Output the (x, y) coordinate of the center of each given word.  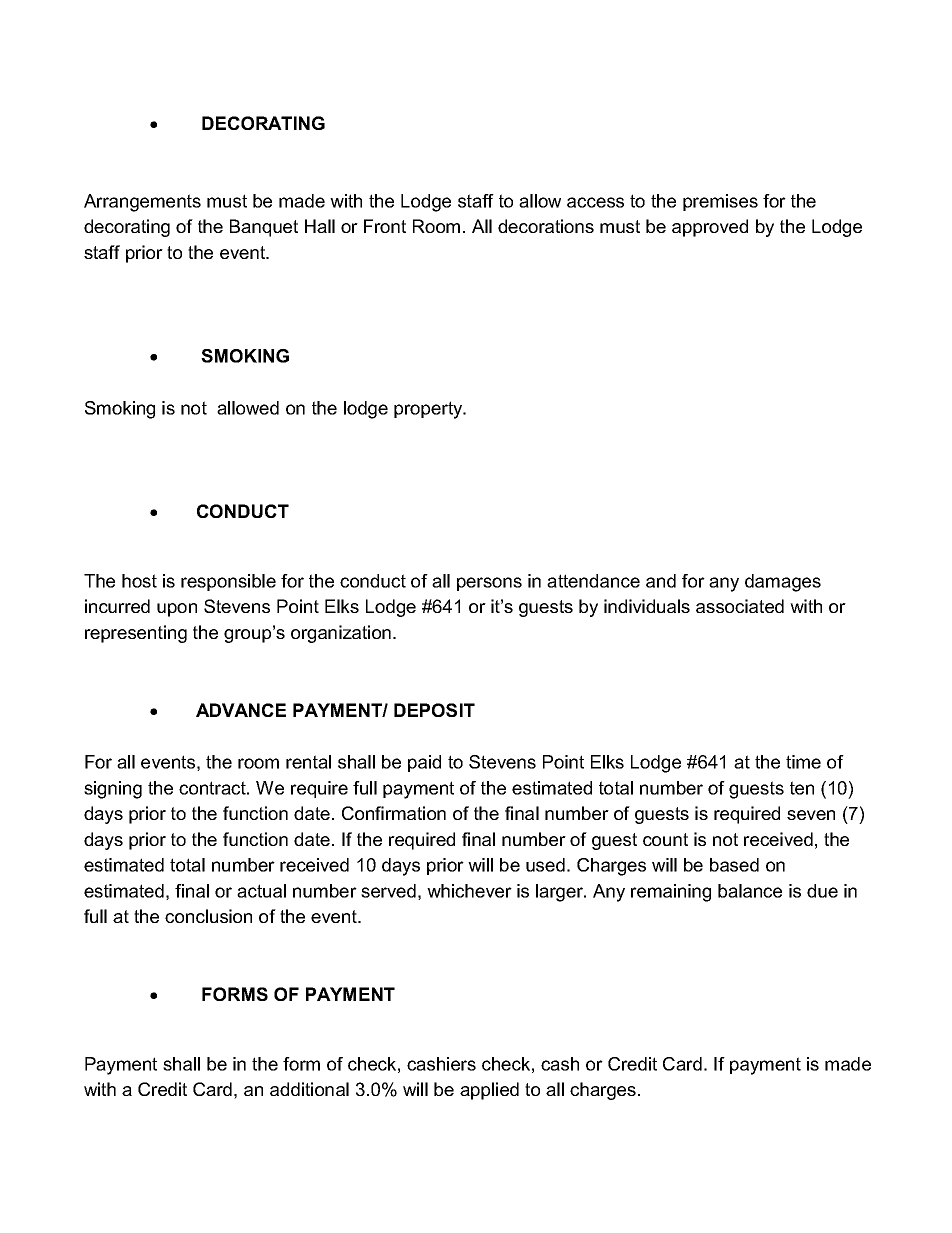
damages (783, 583)
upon (177, 610)
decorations (546, 226)
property (429, 410)
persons (489, 584)
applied (489, 1091)
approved (710, 228)
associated (740, 606)
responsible (228, 582)
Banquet (264, 228)
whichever (469, 891)
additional (309, 1089)
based (734, 865)
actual (261, 891)
